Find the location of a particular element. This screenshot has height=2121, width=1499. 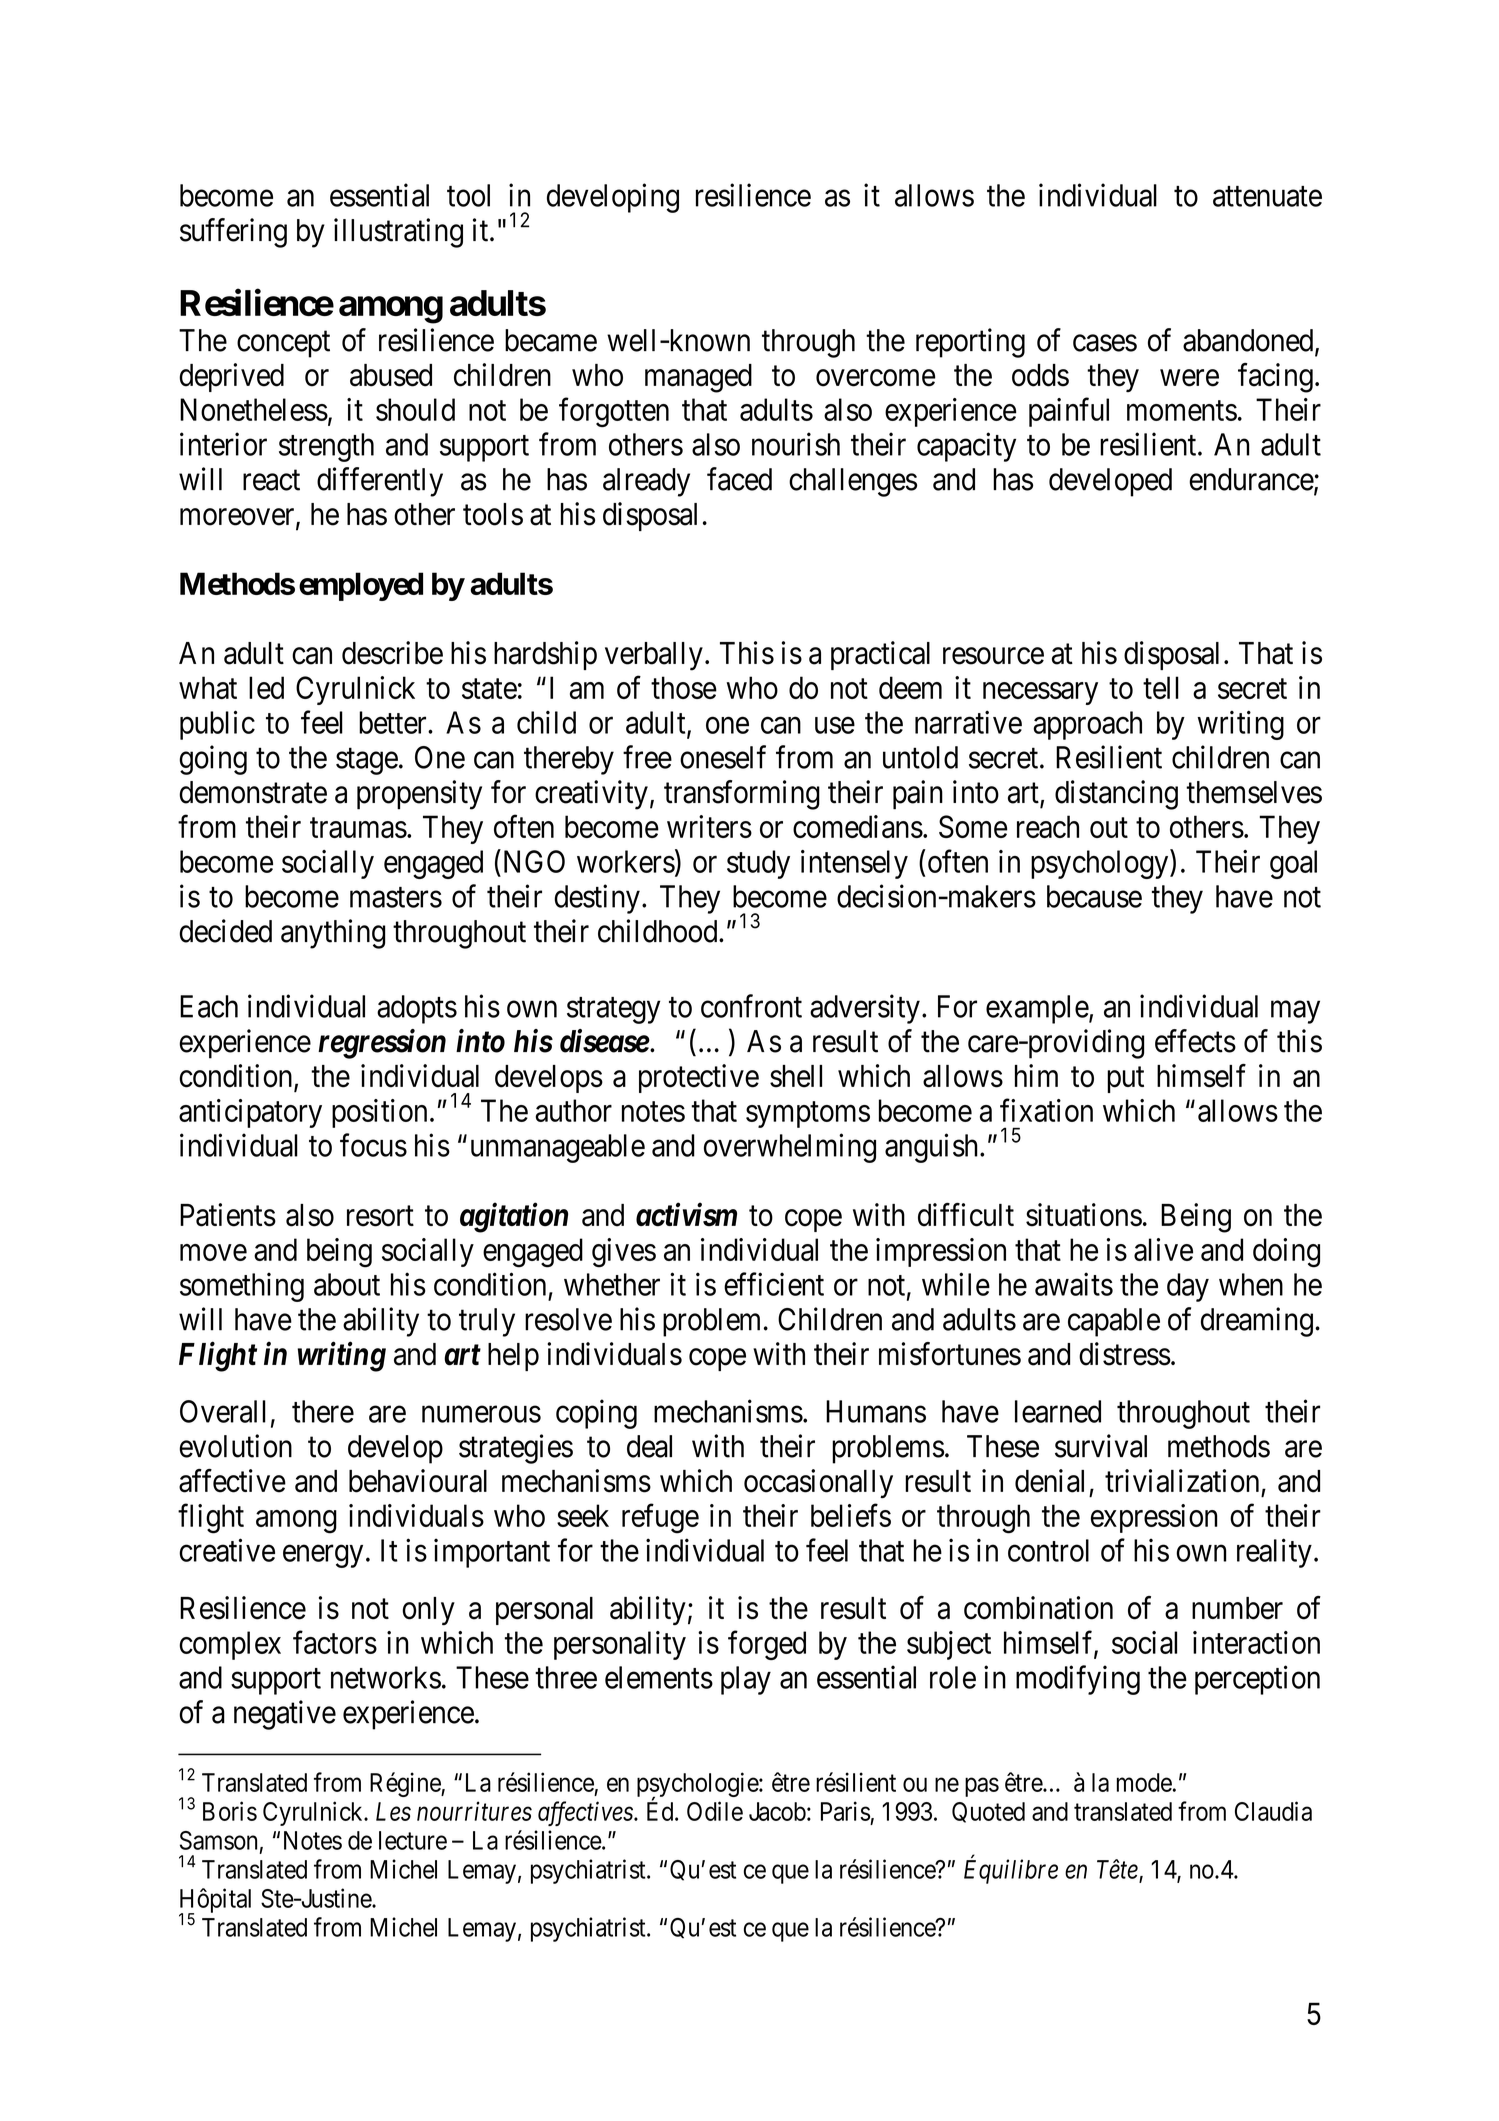

managed is located at coordinates (698, 378).
